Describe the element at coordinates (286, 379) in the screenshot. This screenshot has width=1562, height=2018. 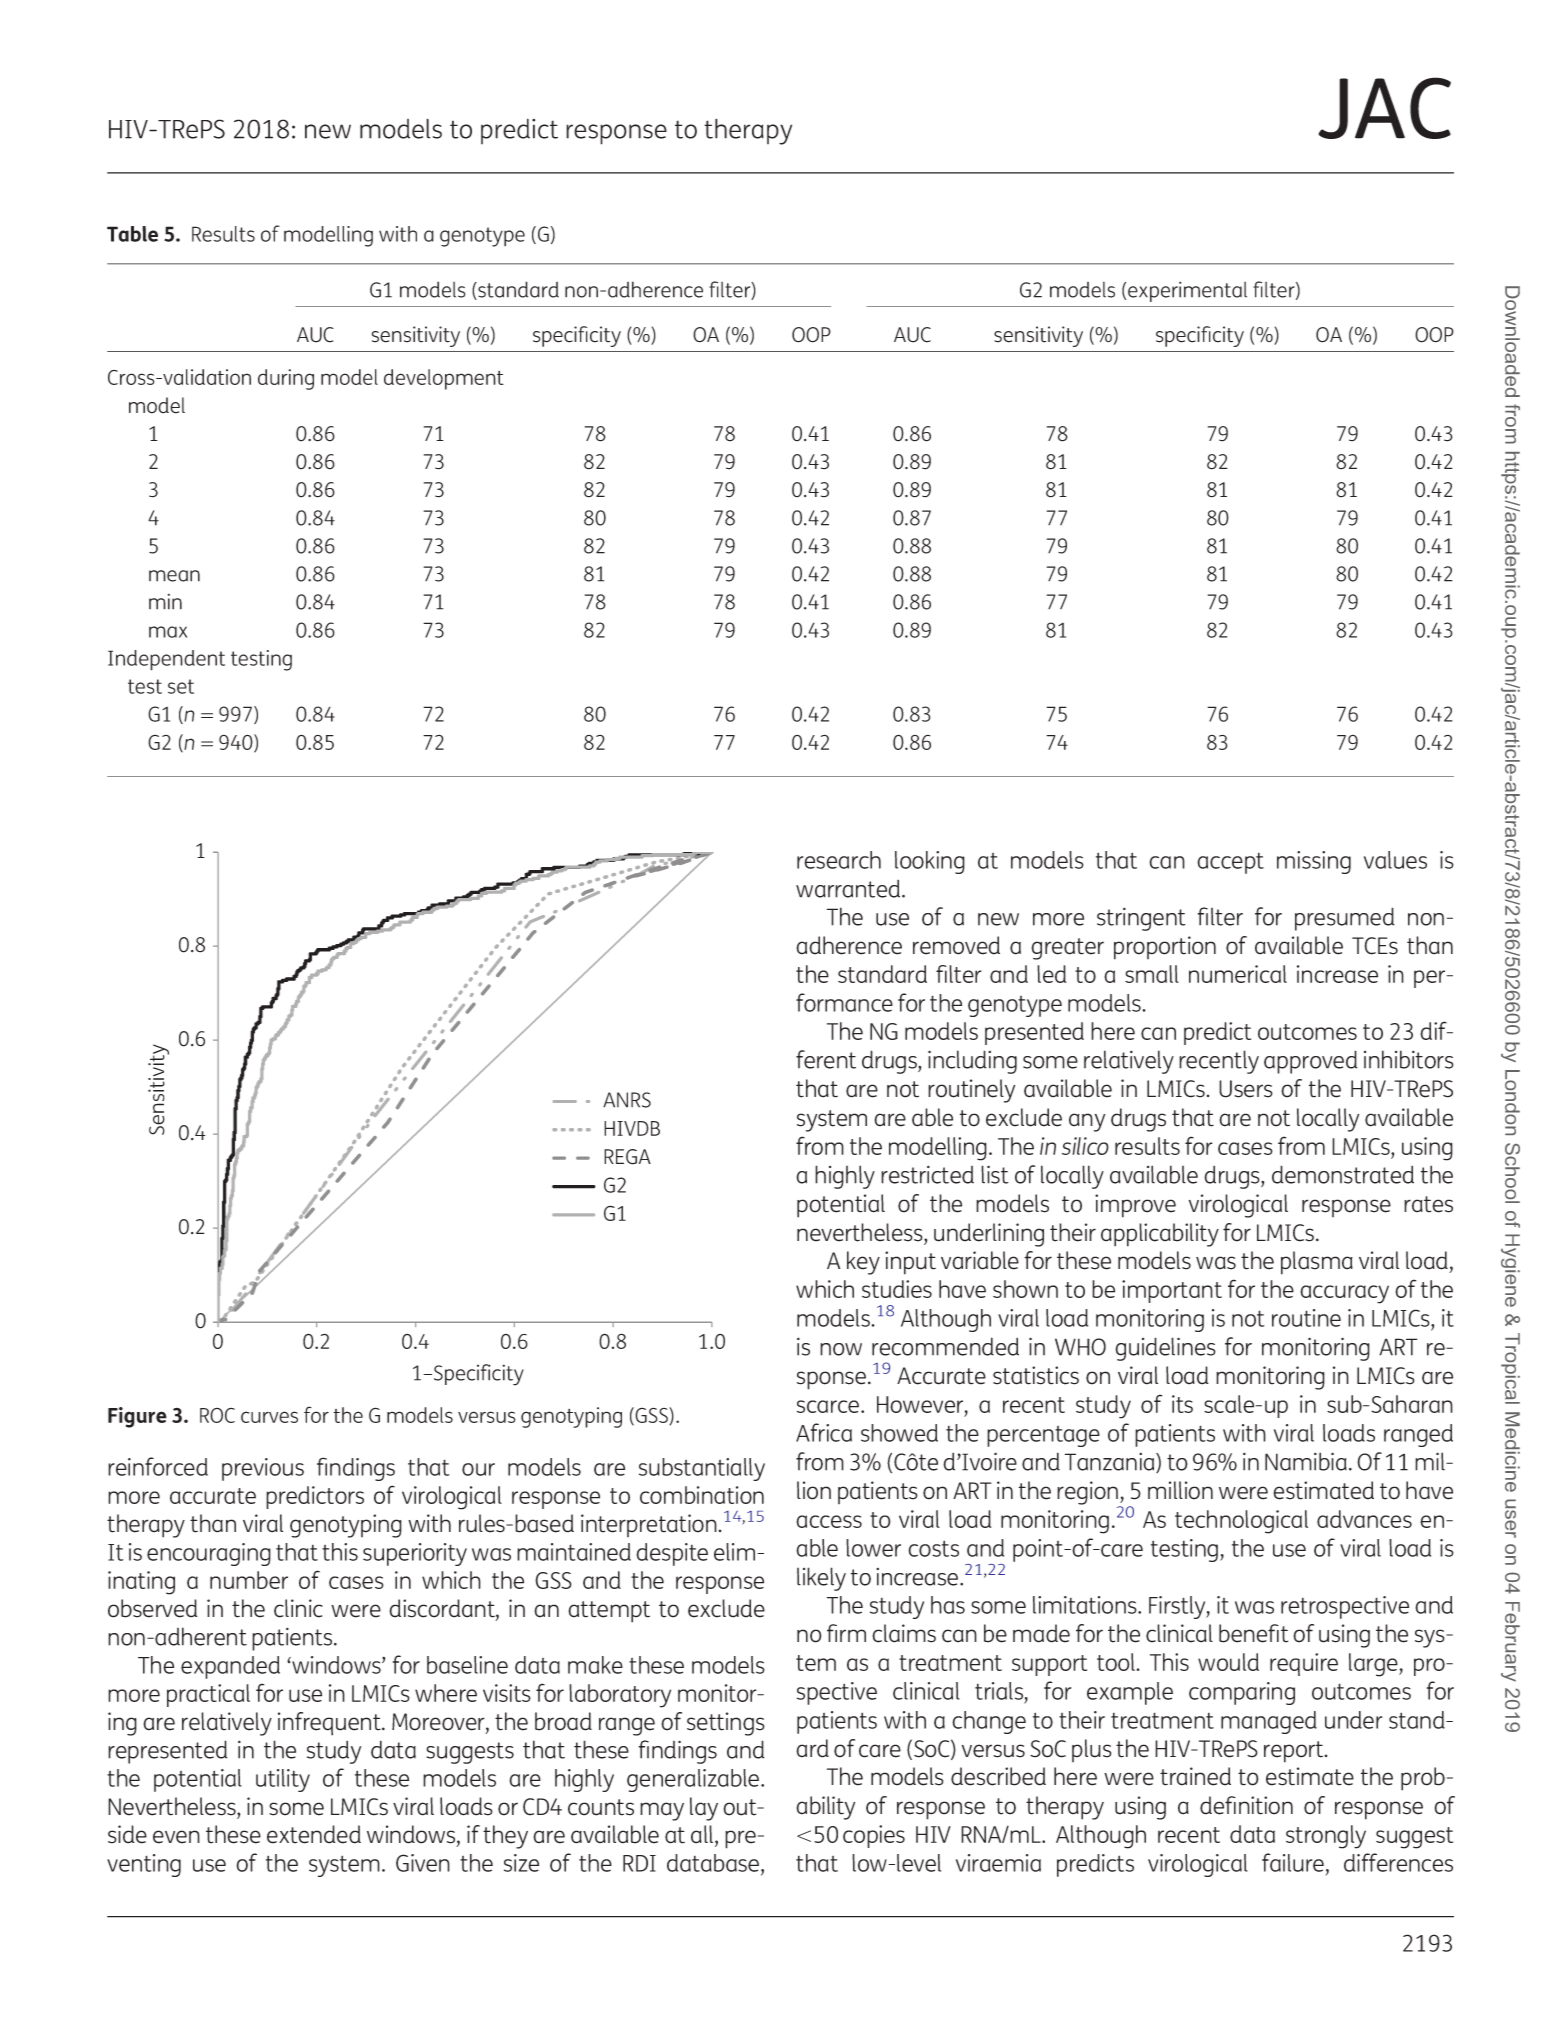
I see `during` at that location.
